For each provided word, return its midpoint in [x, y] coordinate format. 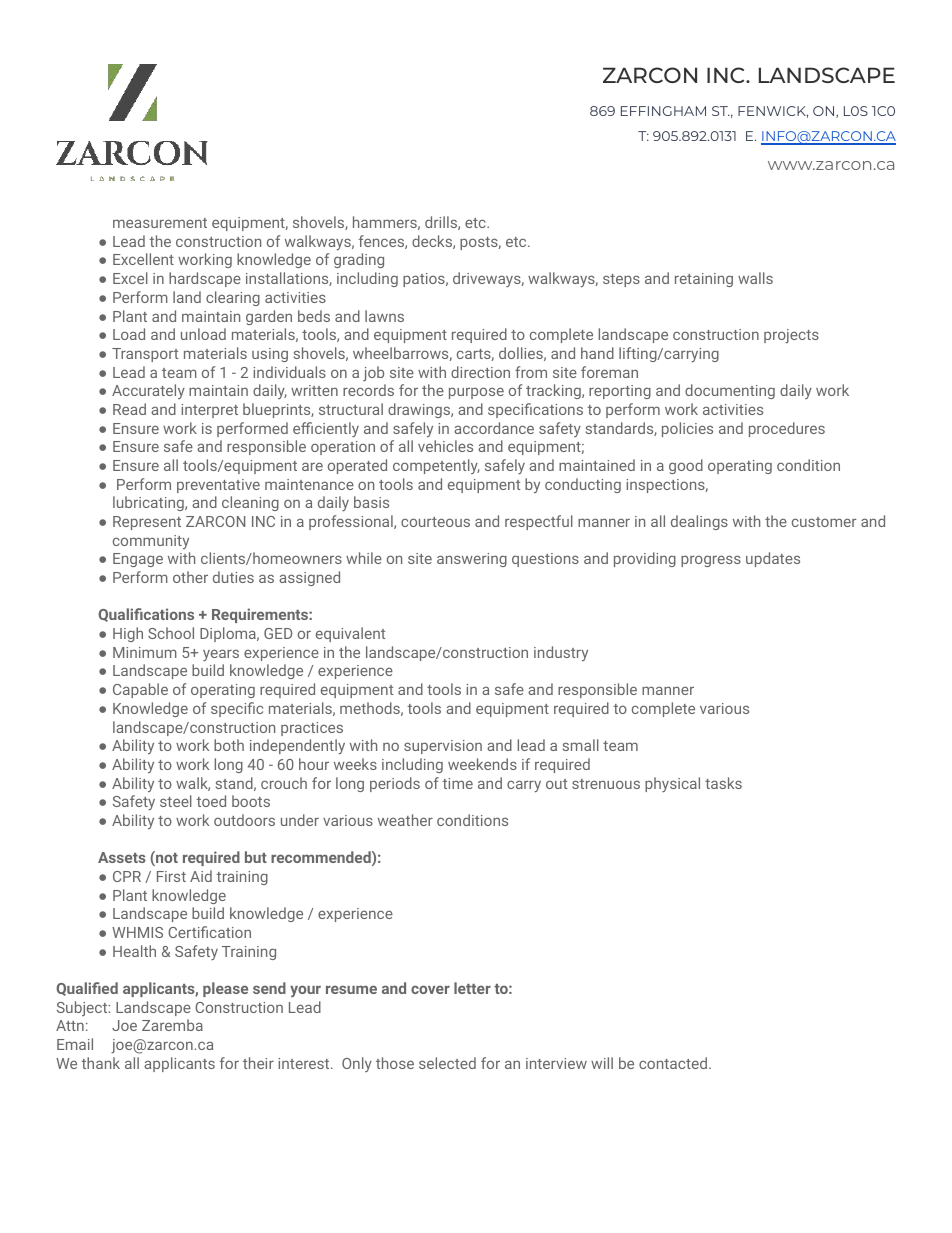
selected [447, 1063]
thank [100, 1063]
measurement [160, 223]
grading [359, 260]
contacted [674, 1063]
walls [755, 278]
